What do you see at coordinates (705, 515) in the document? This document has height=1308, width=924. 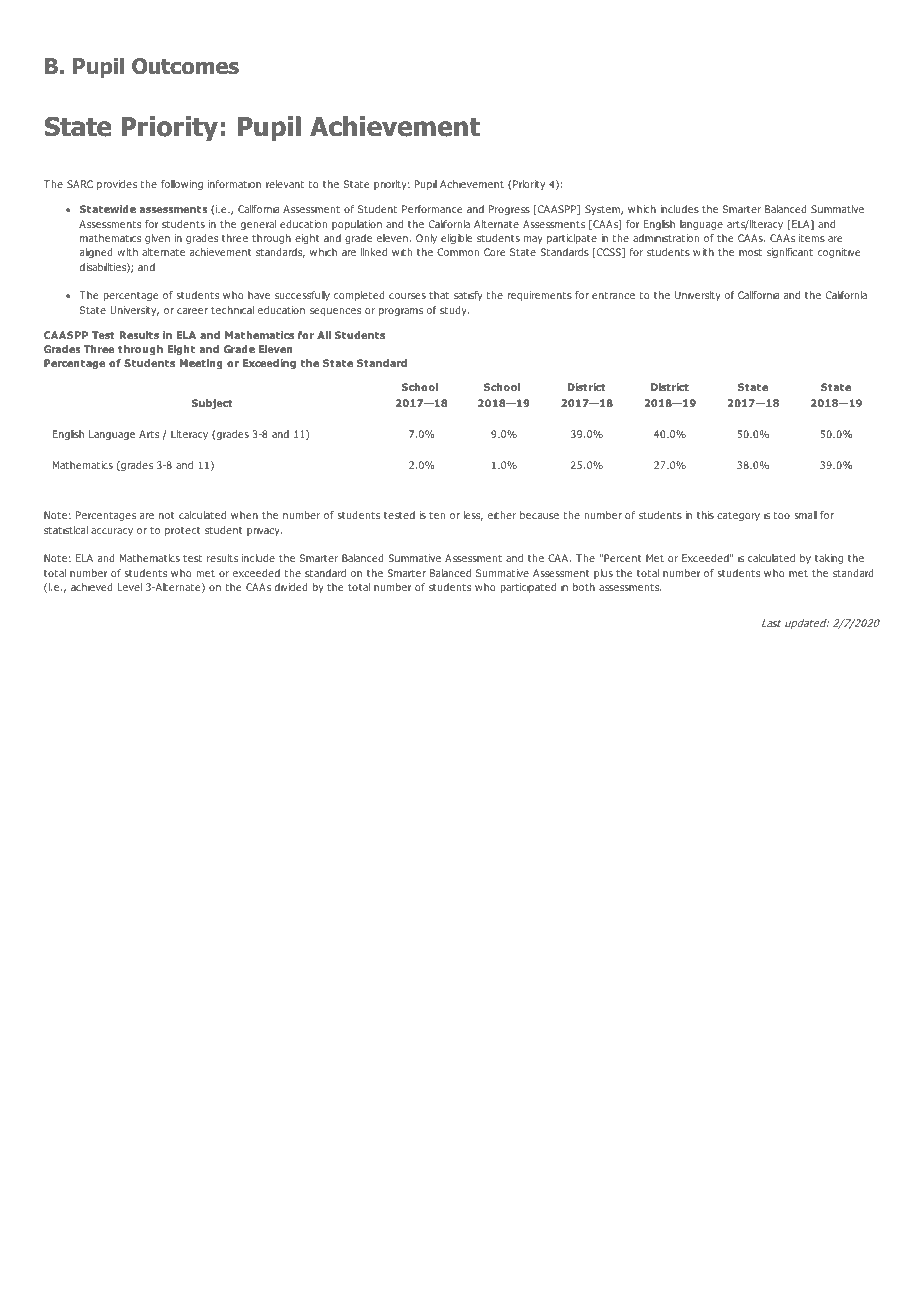 I see `this` at bounding box center [705, 515].
